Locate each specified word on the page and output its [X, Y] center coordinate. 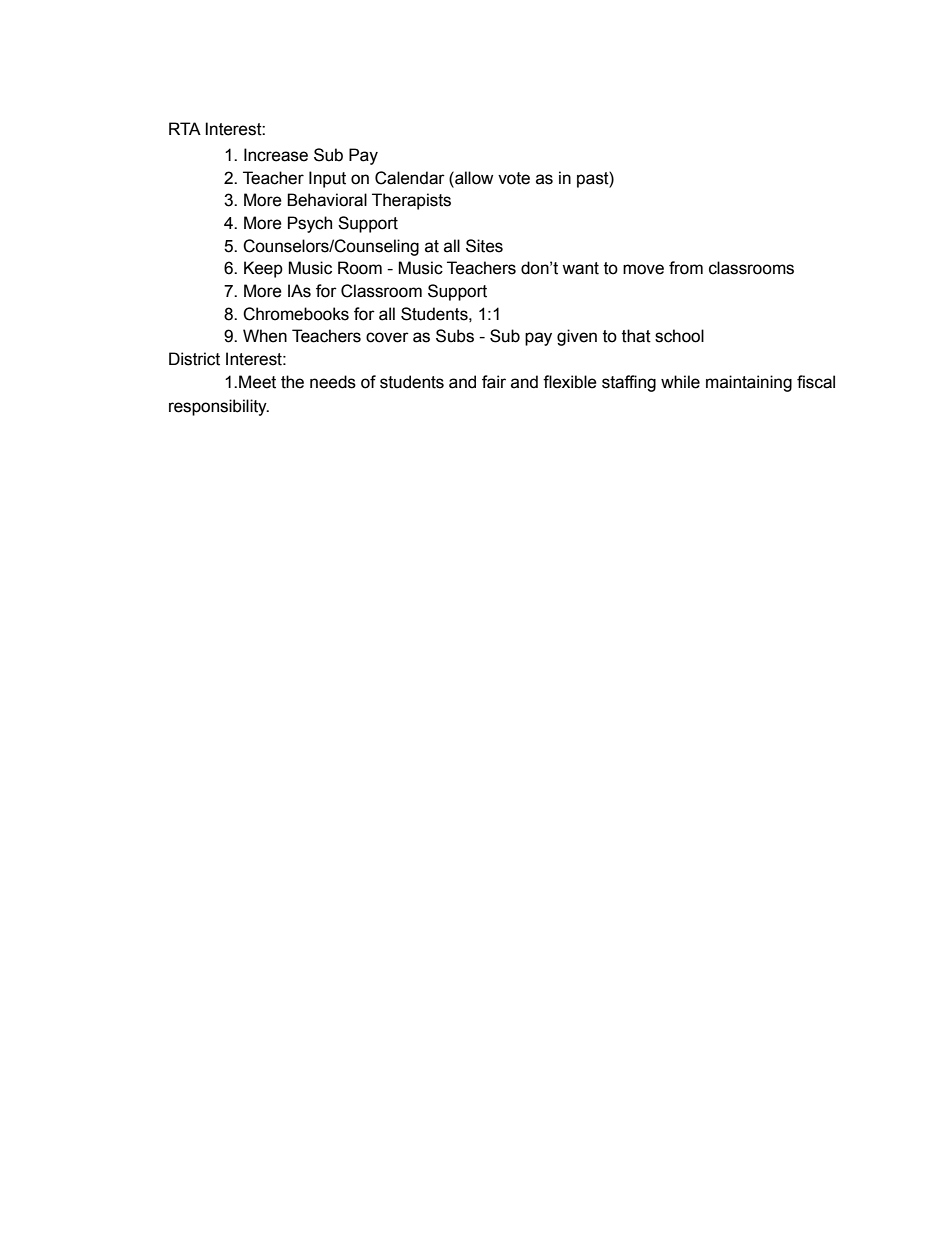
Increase [276, 155]
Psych [310, 224]
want [580, 268]
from [686, 268]
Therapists [411, 201]
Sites [484, 246]
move [643, 269]
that [636, 336]
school [679, 336]
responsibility [219, 407]
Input [327, 179]
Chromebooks [296, 314]
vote [514, 178]
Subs [455, 336]
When [265, 336]
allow [473, 178]
